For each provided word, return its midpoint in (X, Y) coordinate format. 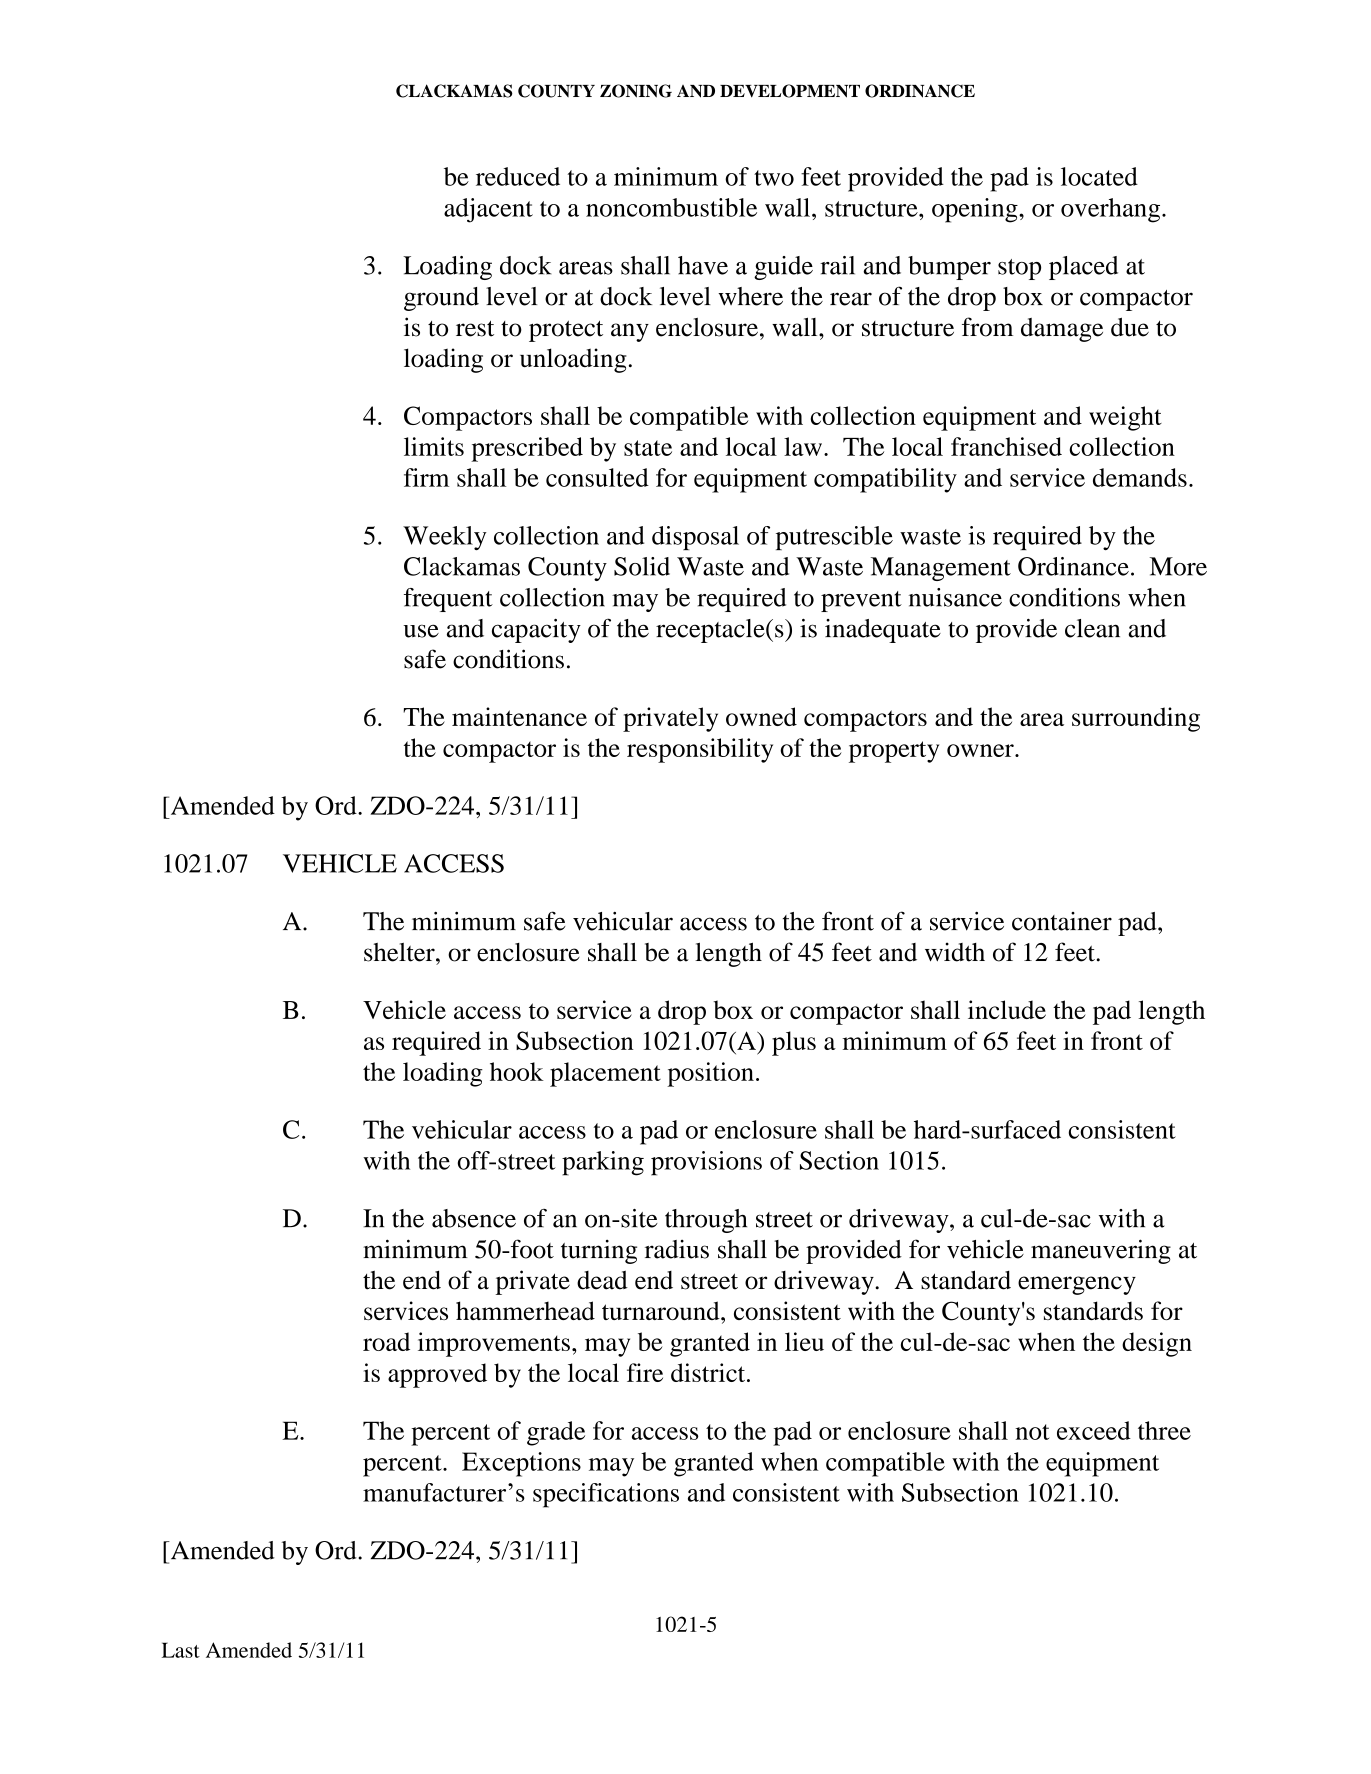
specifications (606, 1495)
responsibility (700, 750)
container (1062, 921)
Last (181, 1650)
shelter (400, 952)
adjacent (488, 210)
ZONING (636, 91)
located (1099, 176)
